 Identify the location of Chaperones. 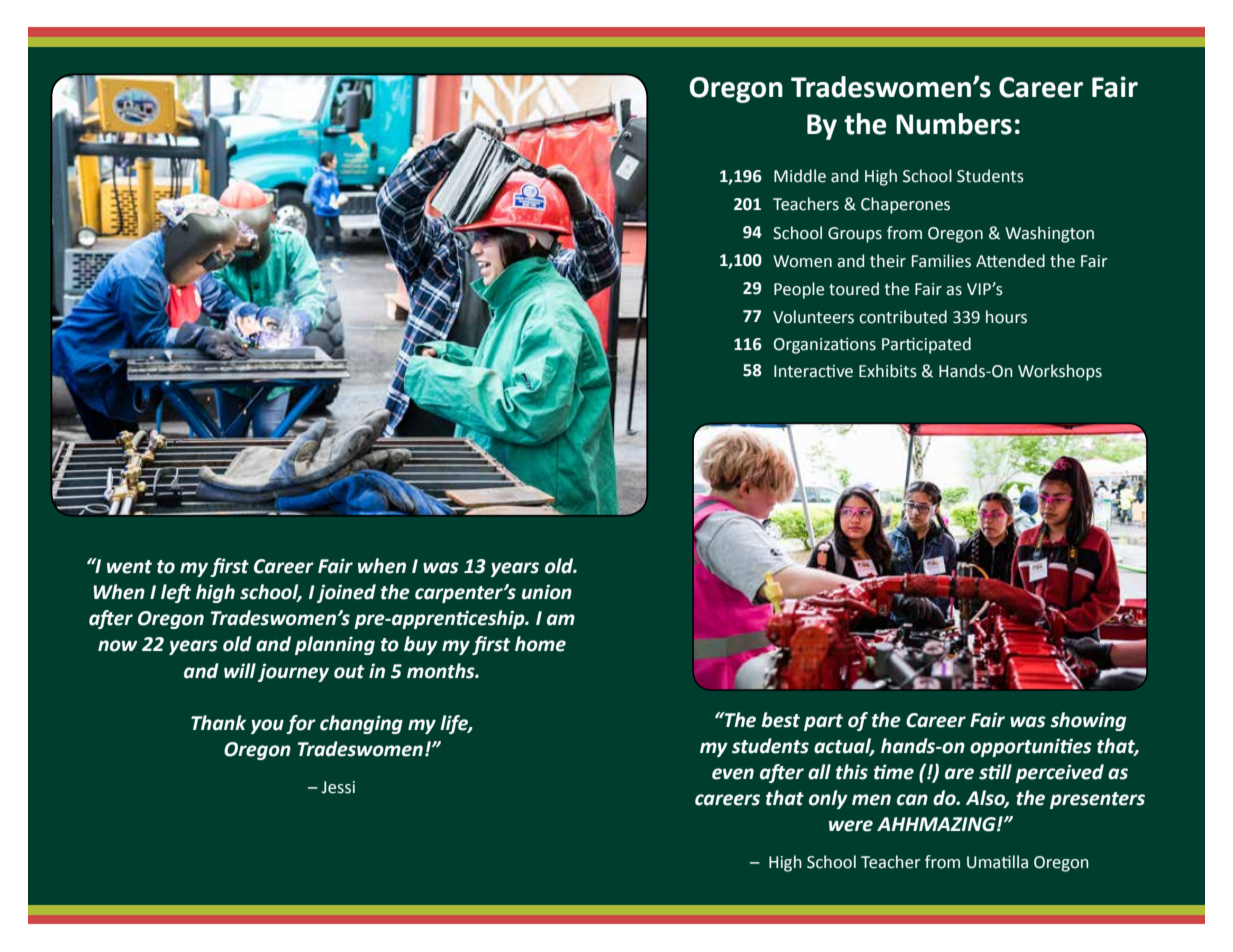
(905, 205).
